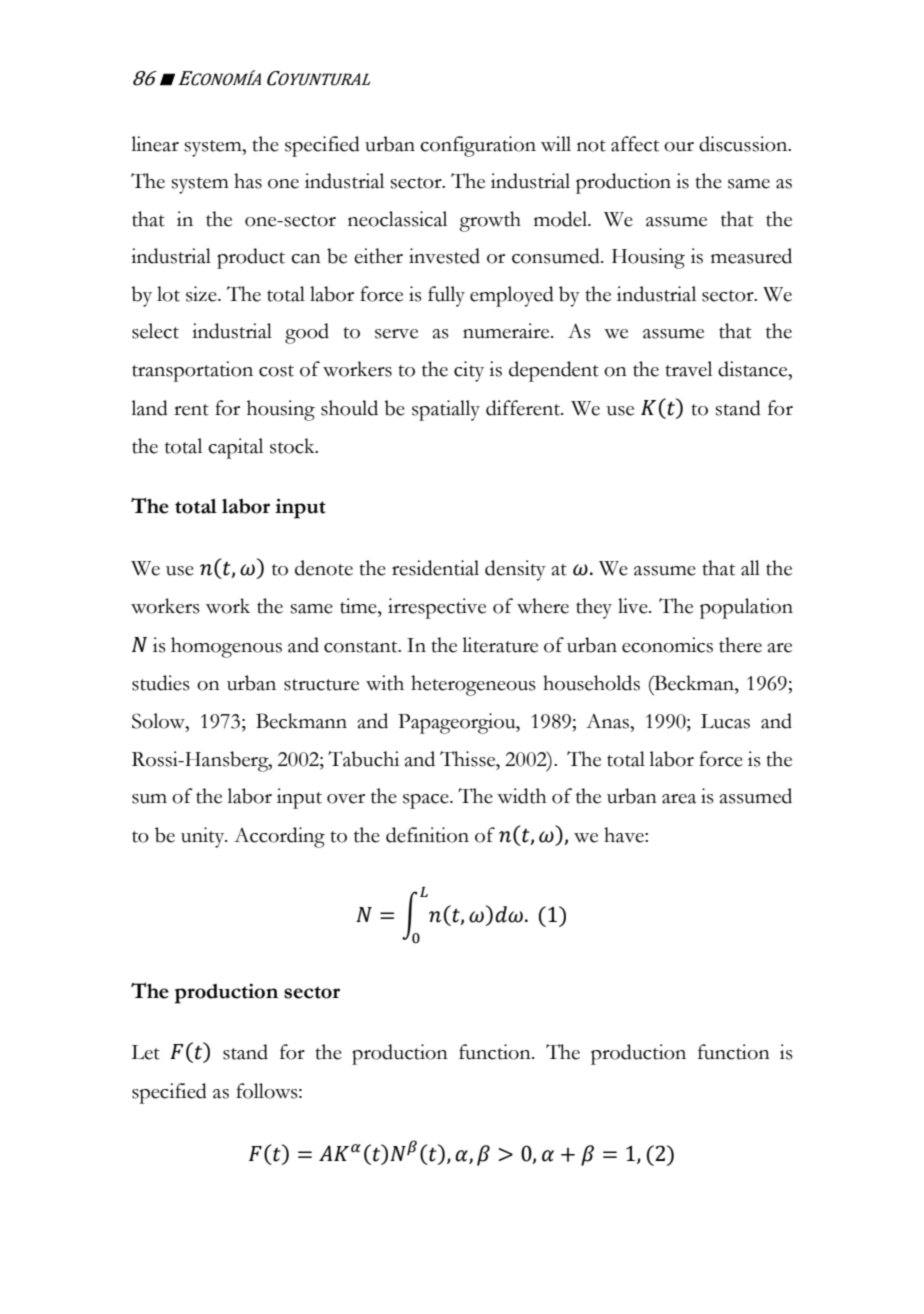 This image has height=1314, width=924. Describe the element at coordinates (478, 146) in the image. I see `configuration` at that location.
